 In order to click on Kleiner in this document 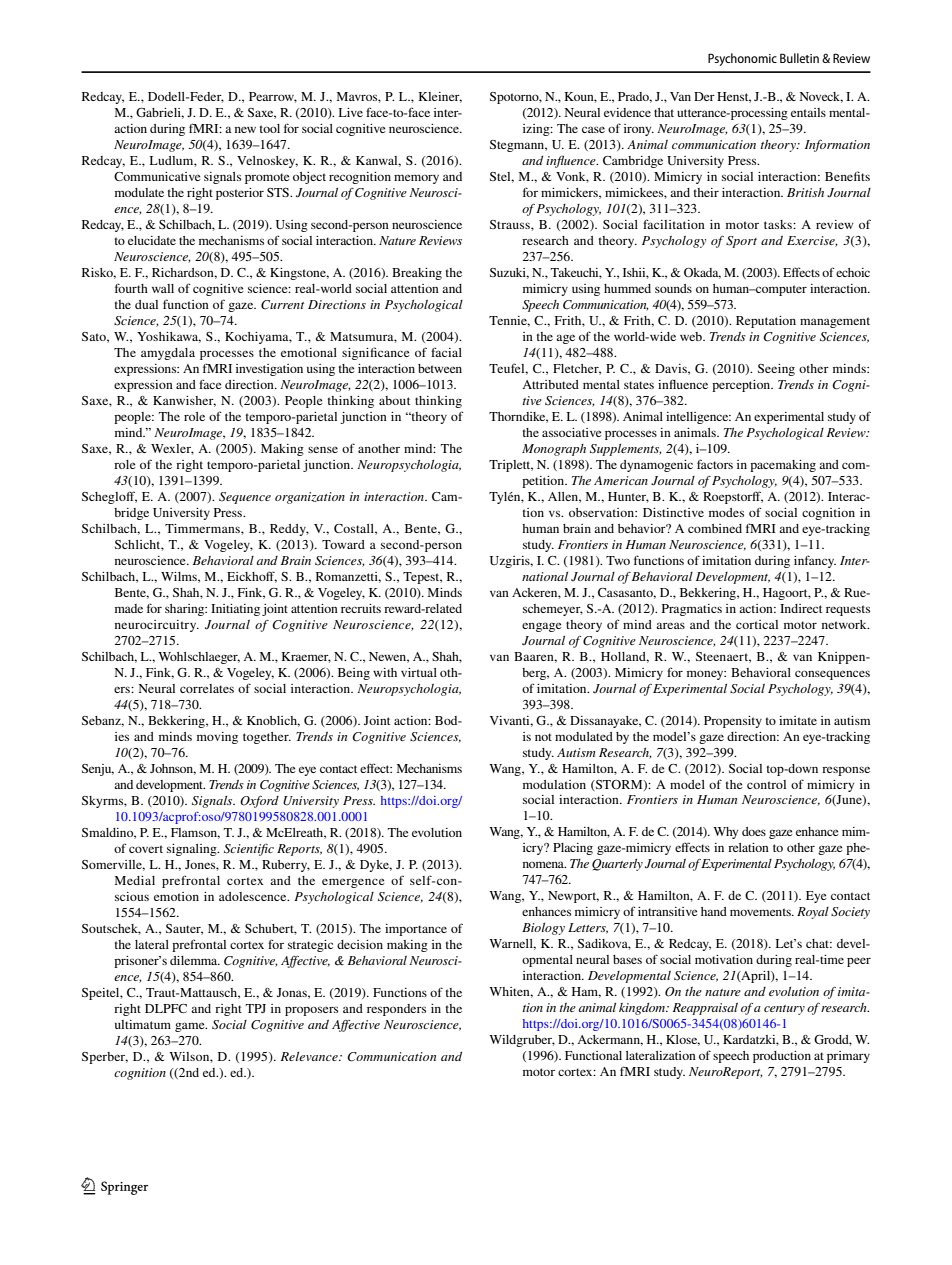, I will do `click(440, 97)`.
